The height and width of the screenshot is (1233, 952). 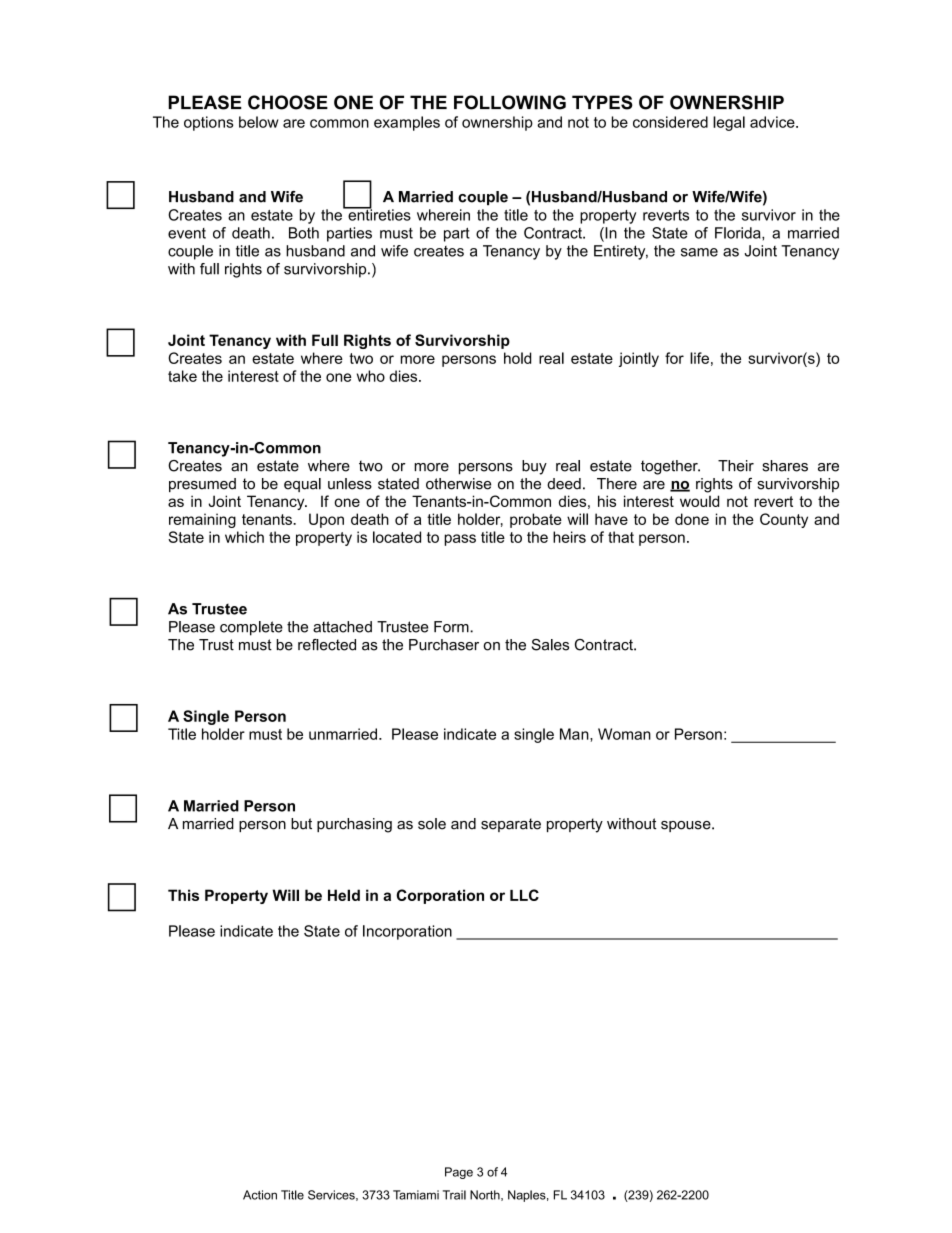 What do you see at coordinates (454, 1195) in the screenshot?
I see `Trail` at bounding box center [454, 1195].
